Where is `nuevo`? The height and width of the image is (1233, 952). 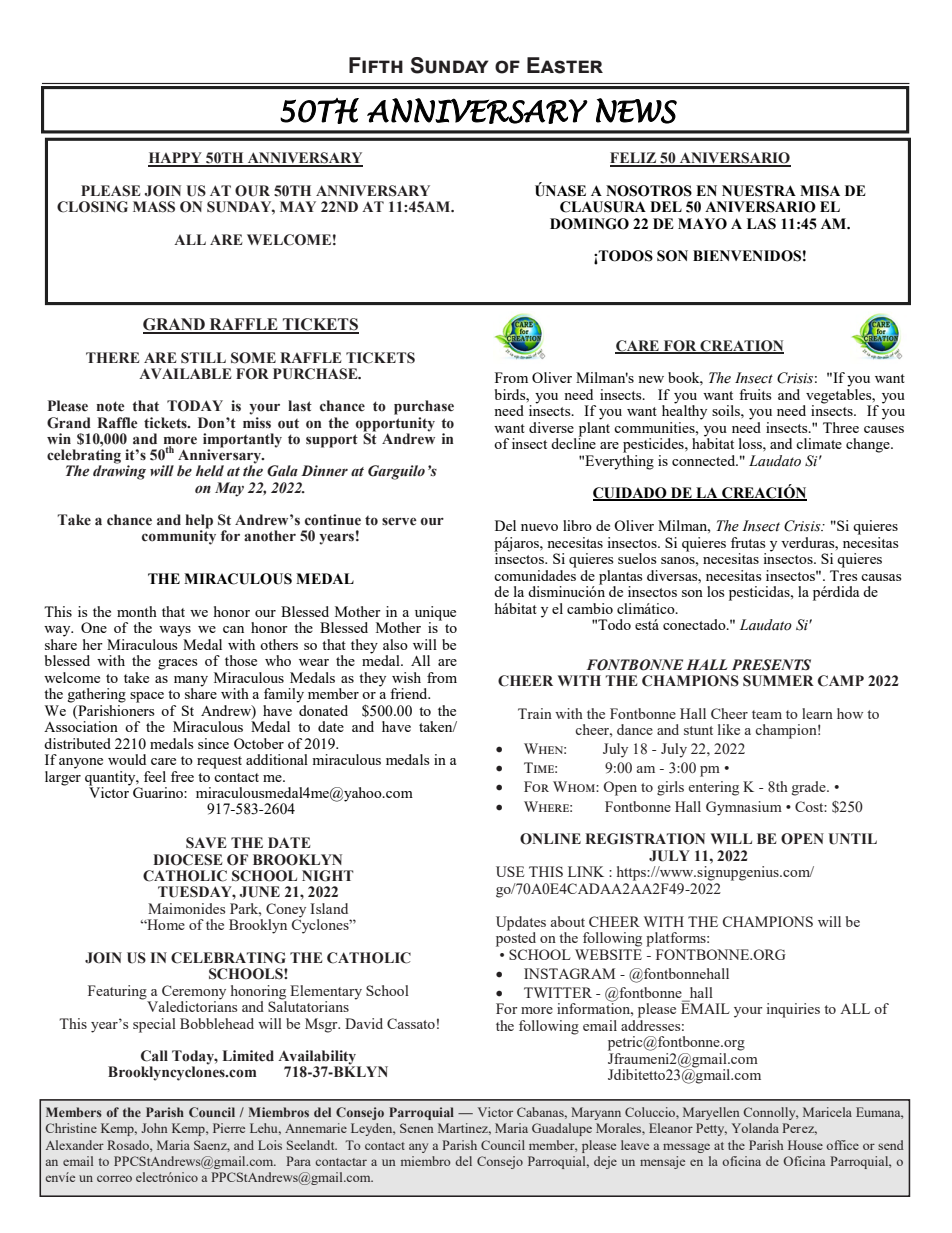 nuevo is located at coordinates (539, 527).
